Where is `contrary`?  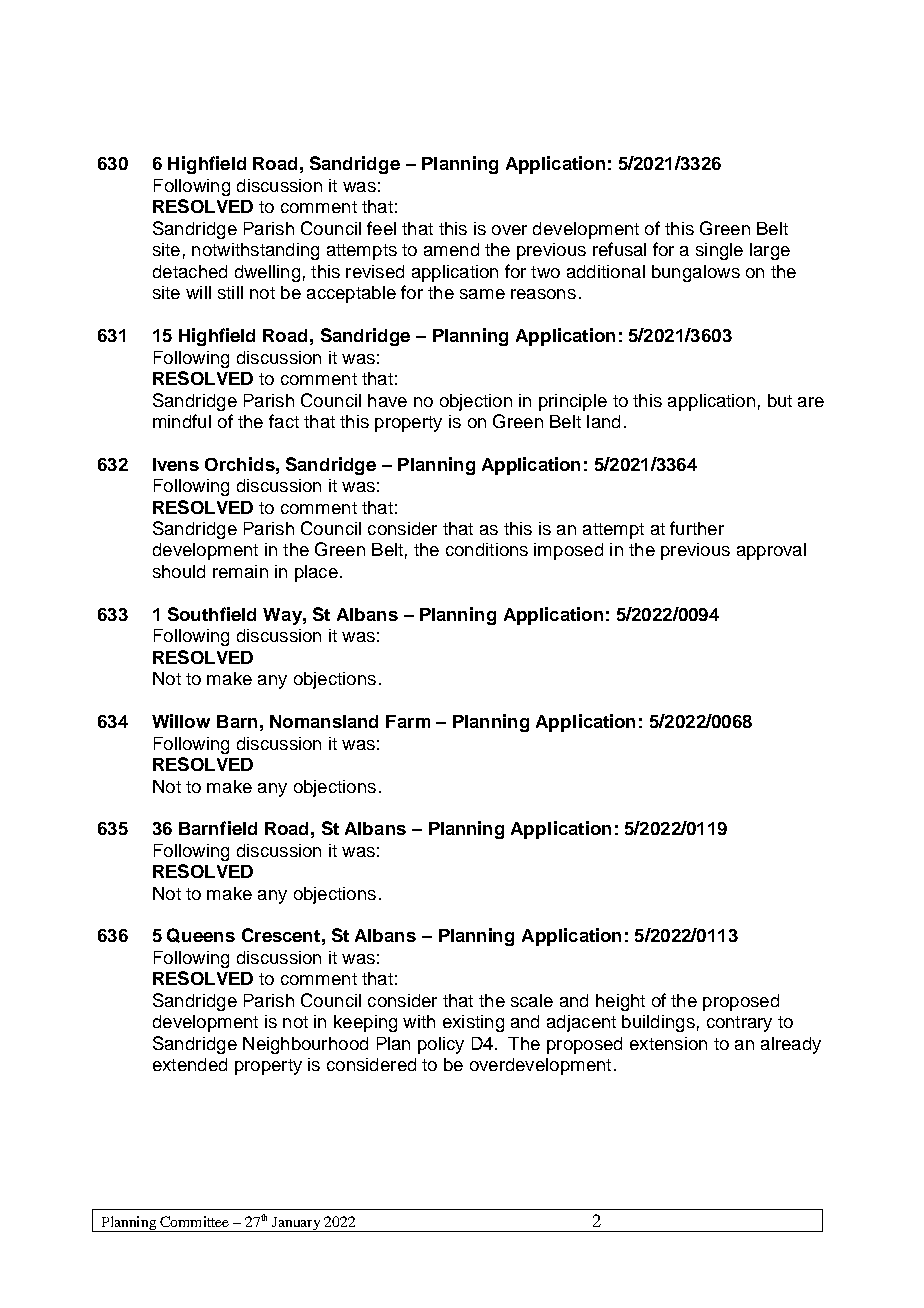 contrary is located at coordinates (739, 1024).
